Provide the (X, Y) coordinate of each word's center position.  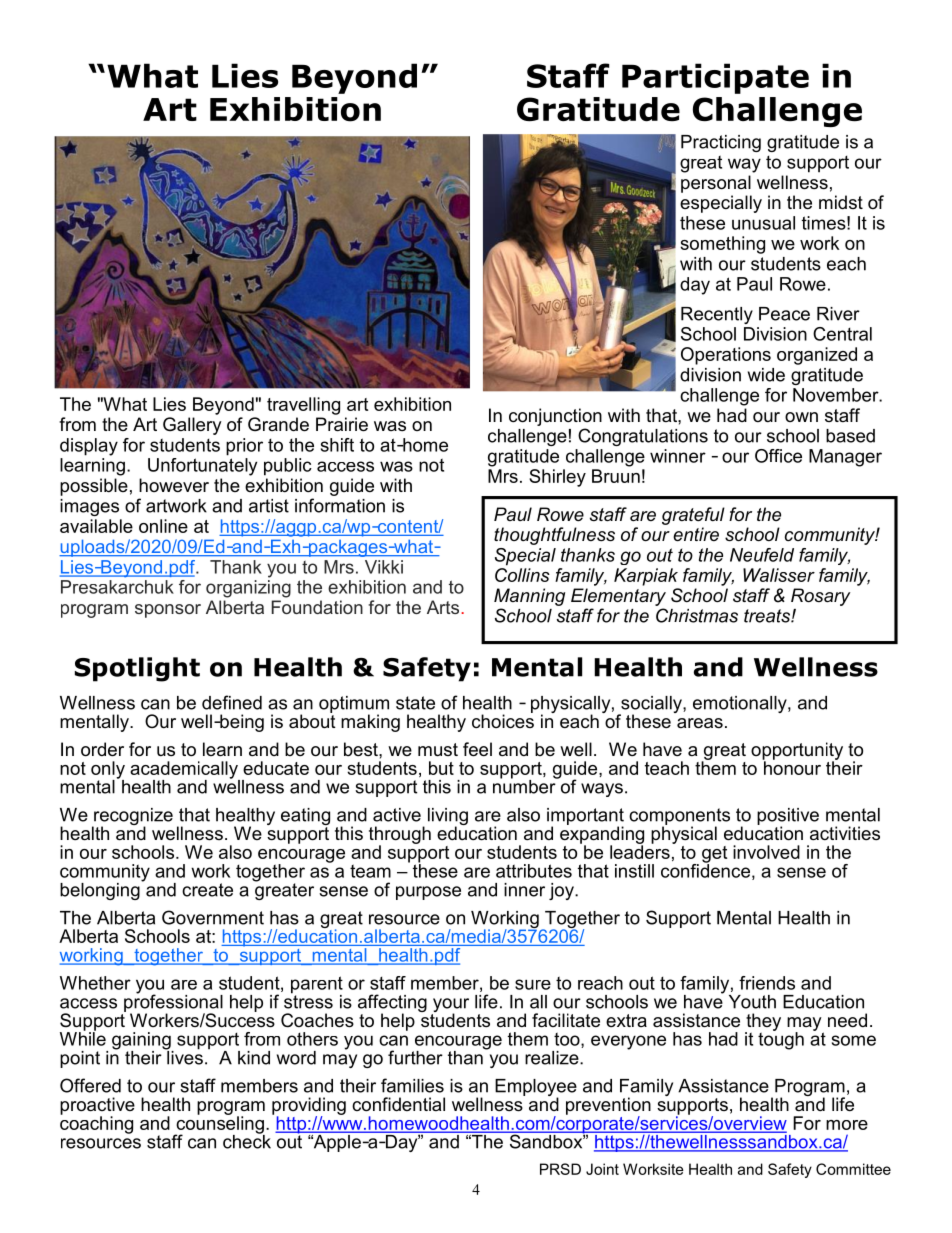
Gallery (192, 426)
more (847, 1125)
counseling (219, 1125)
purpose (428, 893)
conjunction (555, 417)
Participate (715, 78)
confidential (398, 1104)
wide (766, 375)
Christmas (697, 615)
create (207, 890)
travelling (303, 406)
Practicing (721, 143)
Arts (443, 607)
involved (766, 852)
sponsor (168, 611)
